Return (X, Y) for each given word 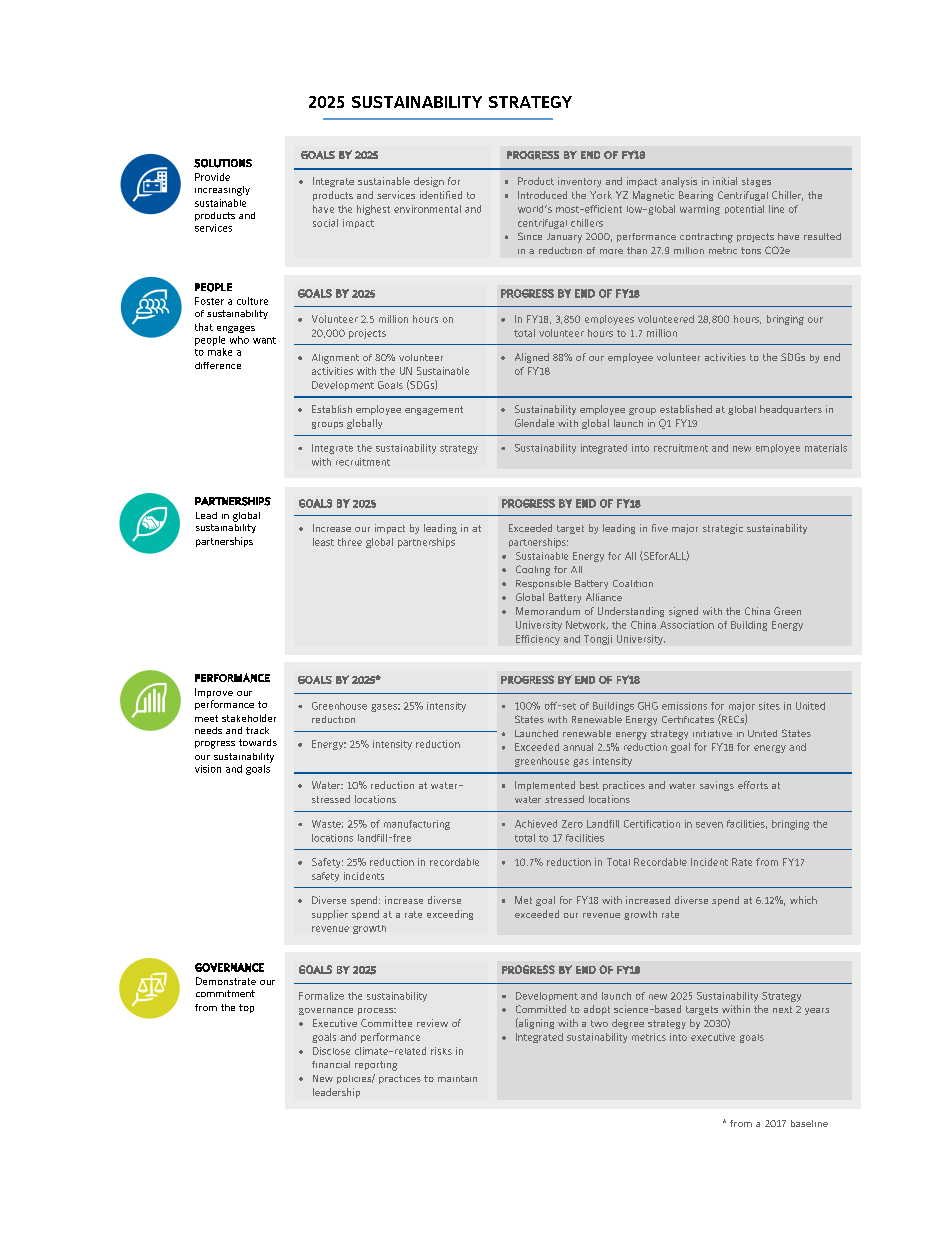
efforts (753, 785)
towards (258, 742)
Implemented (545, 786)
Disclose (331, 1051)
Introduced (542, 195)
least (323, 542)
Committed (541, 1009)
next (782, 1009)
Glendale (534, 423)
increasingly (222, 191)
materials (826, 448)
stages (756, 182)
